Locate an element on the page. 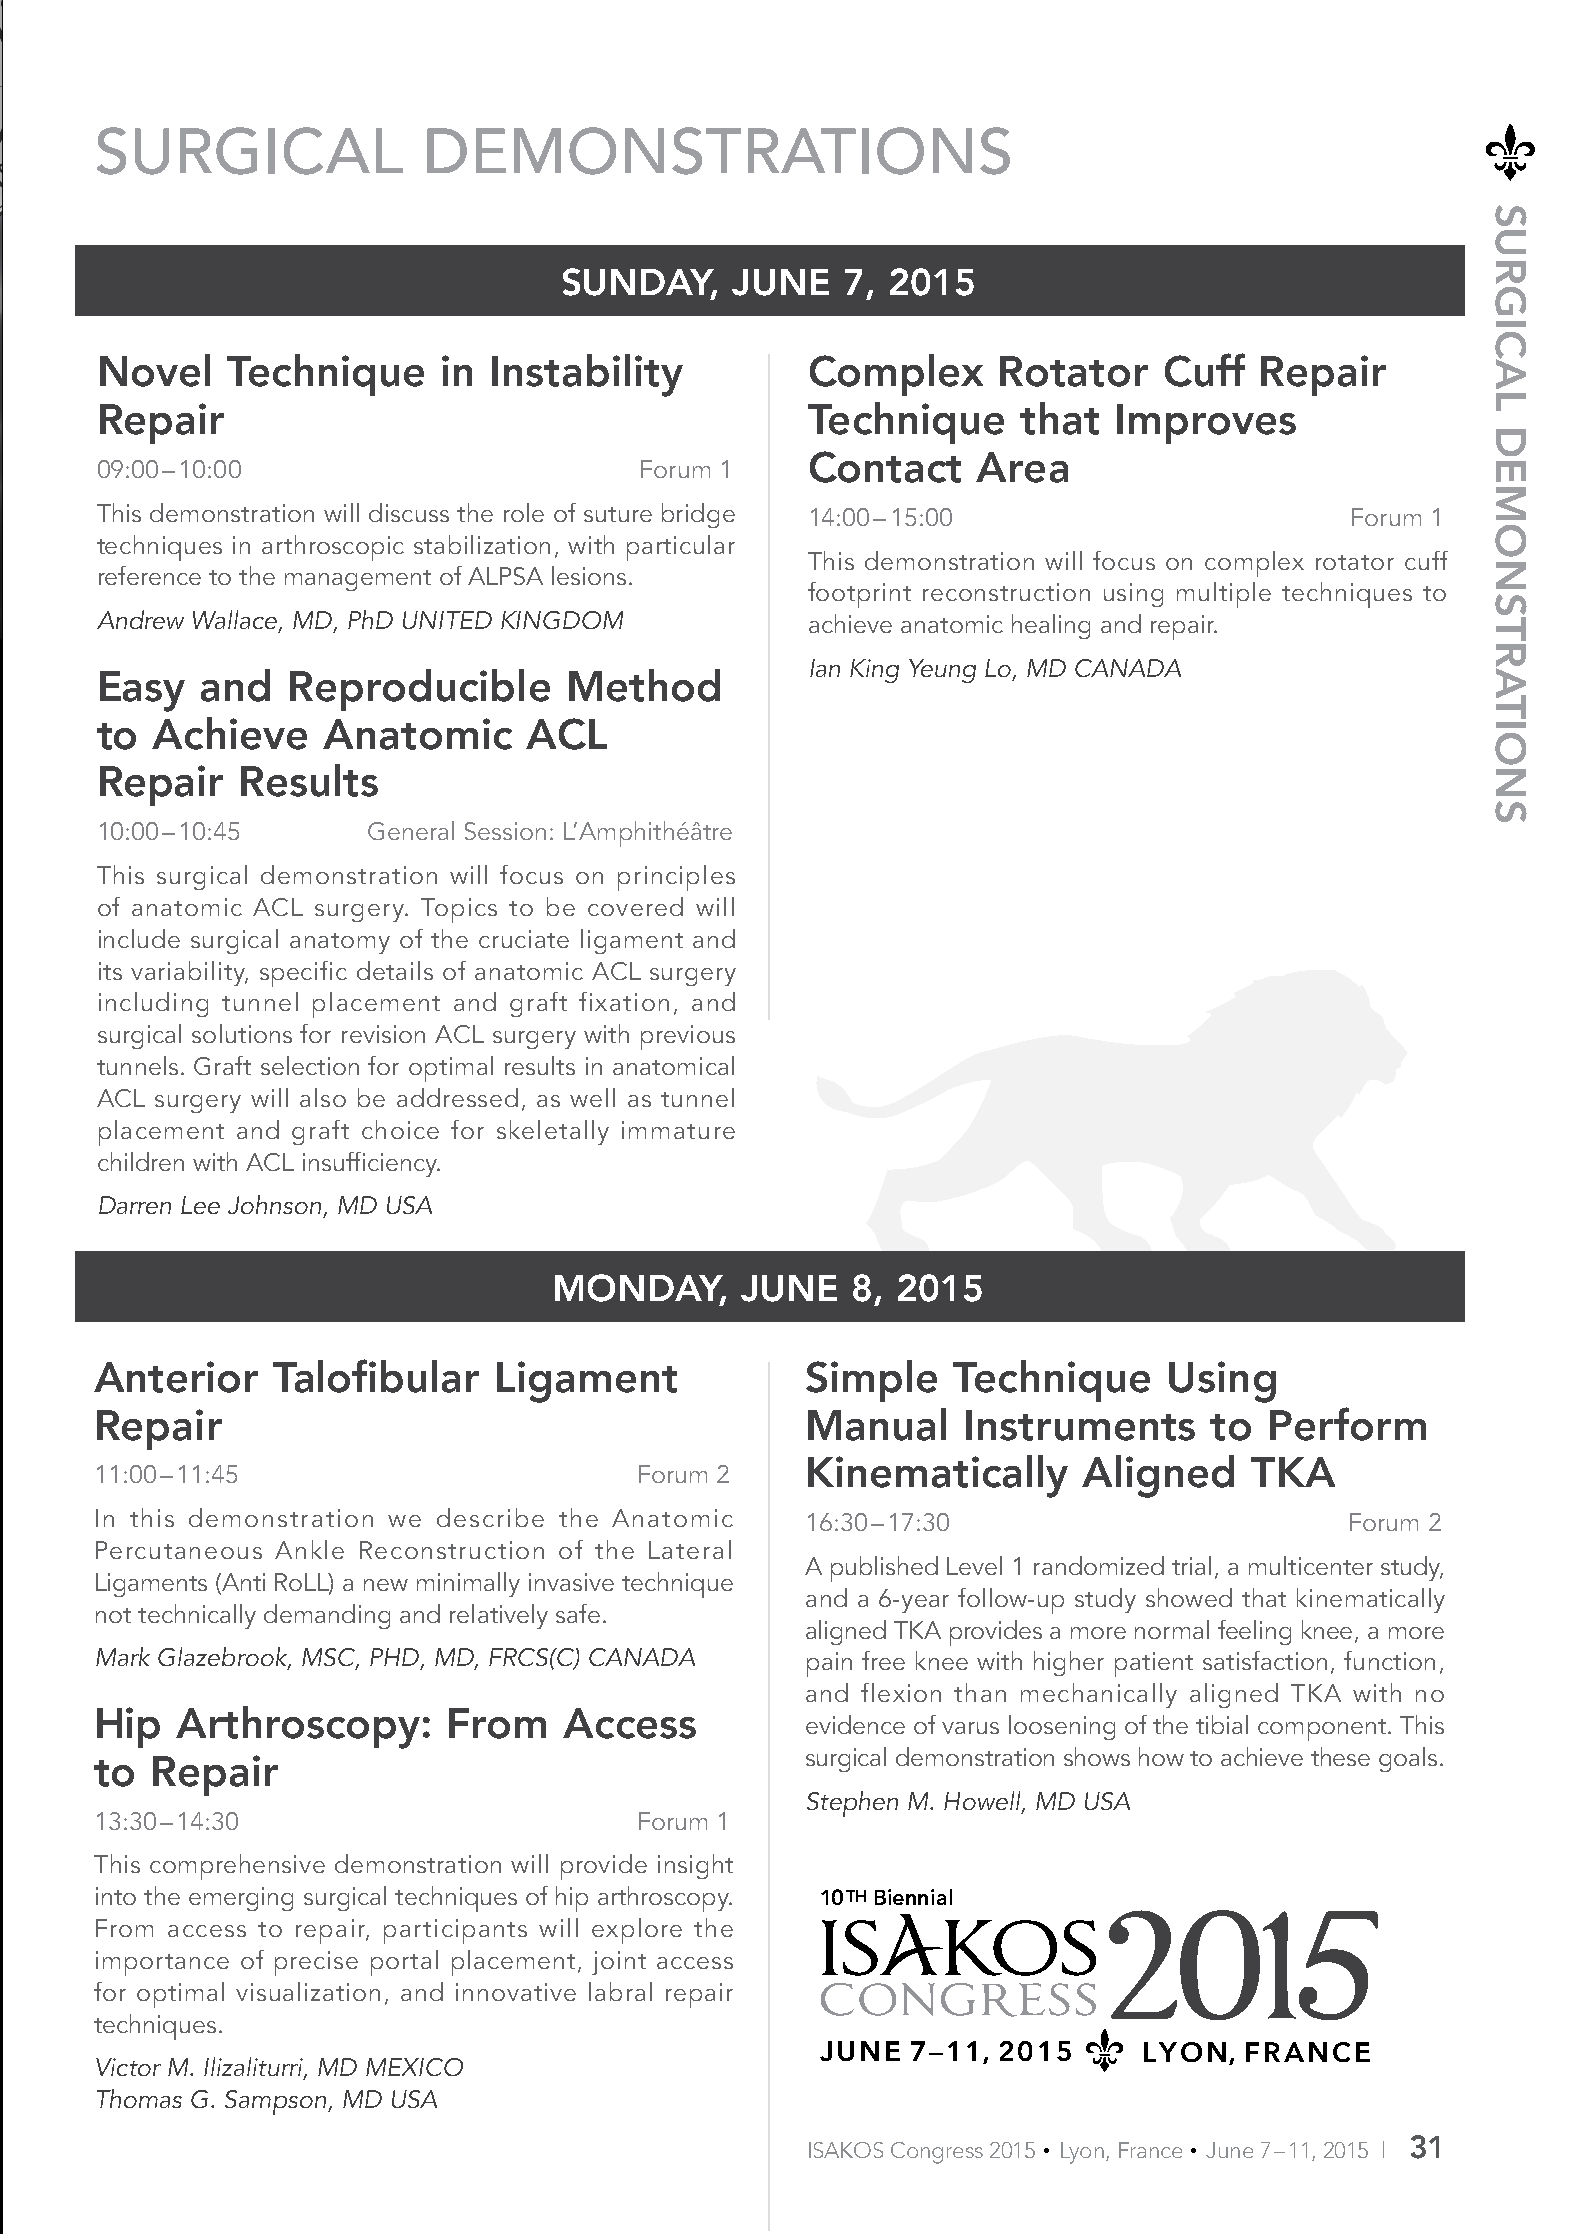  Easy is located at coordinates (142, 691).
